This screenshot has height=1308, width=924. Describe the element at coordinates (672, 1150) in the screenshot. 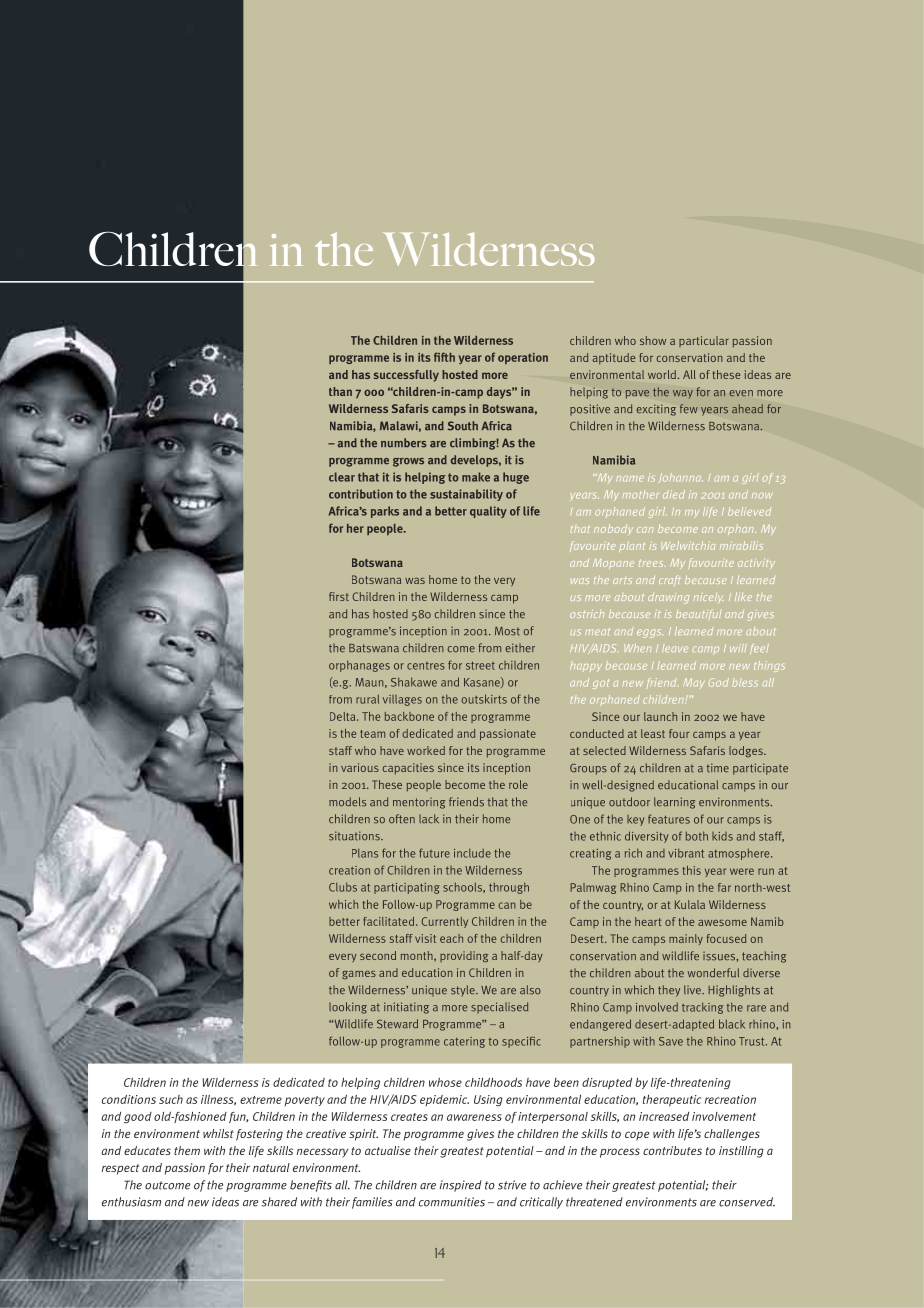

I see `contributes` at that location.
